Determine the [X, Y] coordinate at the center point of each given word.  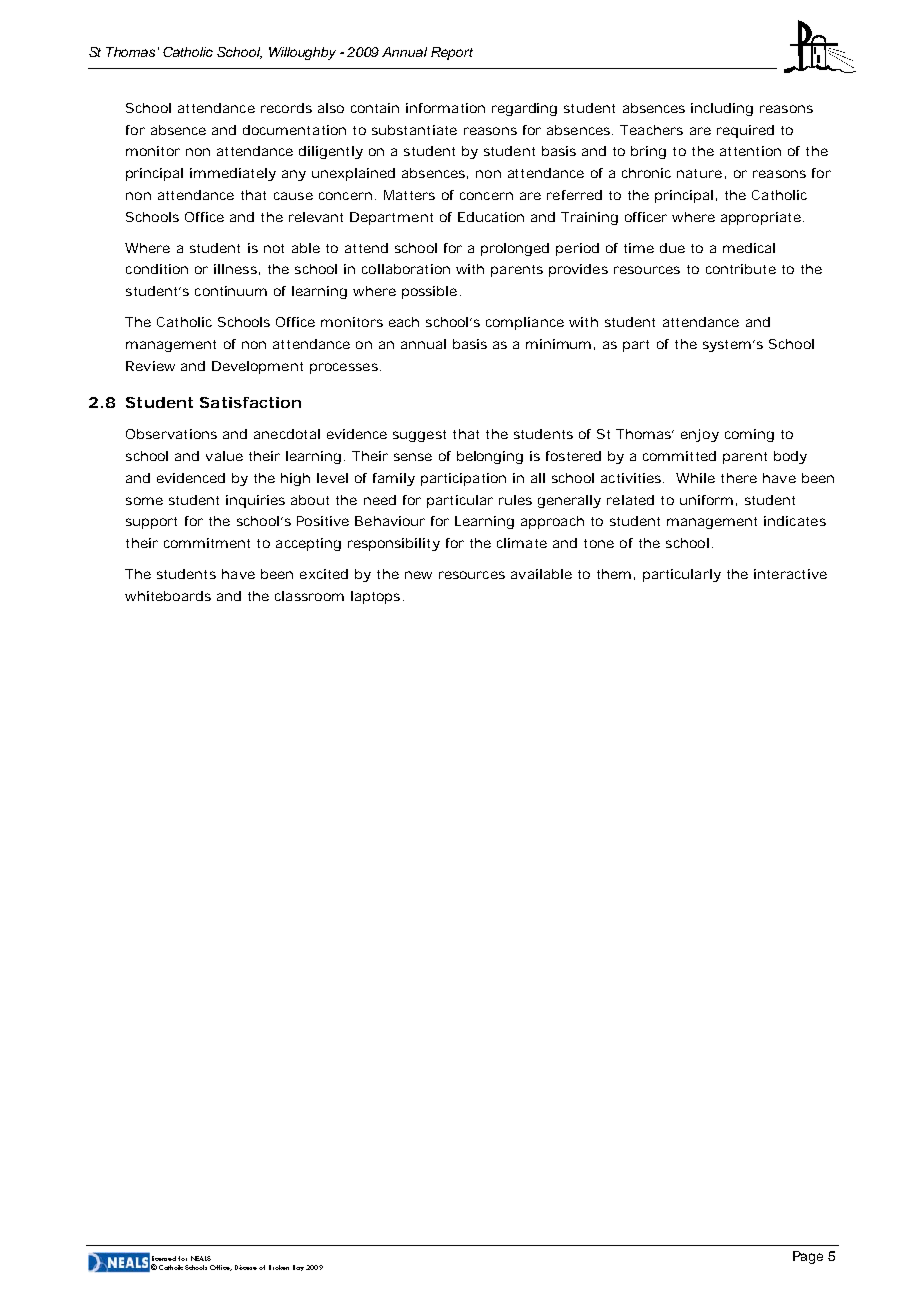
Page [808, 1257]
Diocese [246, 1267]
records [286, 108]
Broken [279, 1267]
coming [749, 435]
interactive [790, 574]
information [445, 108]
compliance [525, 323]
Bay [298, 1268]
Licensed [165, 1258]
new [418, 575]
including [722, 109]
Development [257, 367]
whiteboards [168, 596]
